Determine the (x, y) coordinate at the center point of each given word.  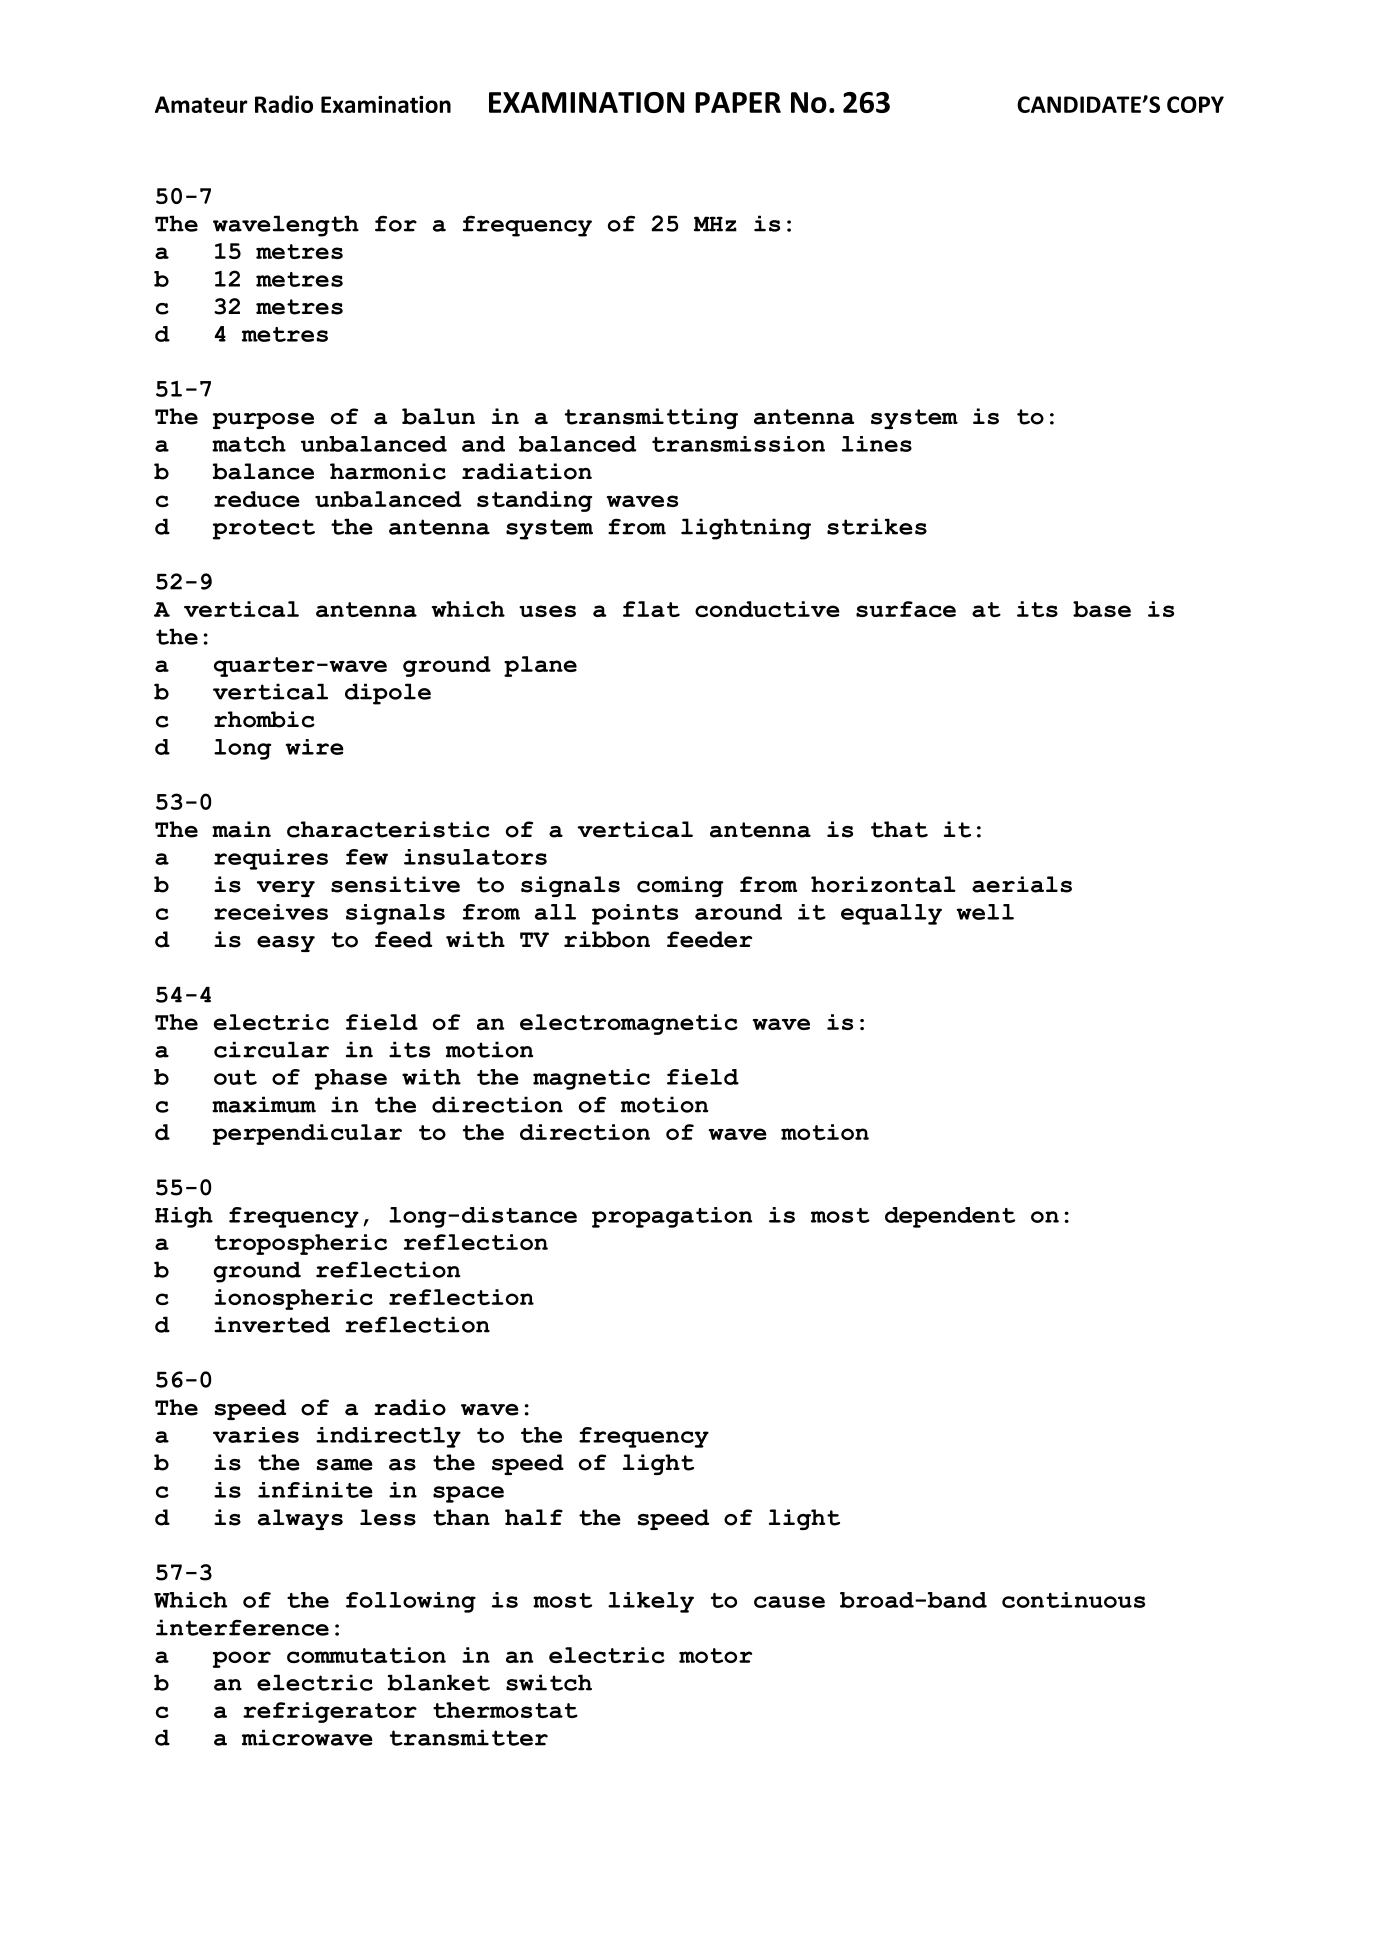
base (1102, 609)
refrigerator (330, 1712)
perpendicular (307, 1134)
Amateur (201, 104)
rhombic (264, 719)
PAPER (738, 102)
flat (651, 609)
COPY (1195, 104)
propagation (672, 1217)
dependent (950, 1217)
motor (715, 1655)
